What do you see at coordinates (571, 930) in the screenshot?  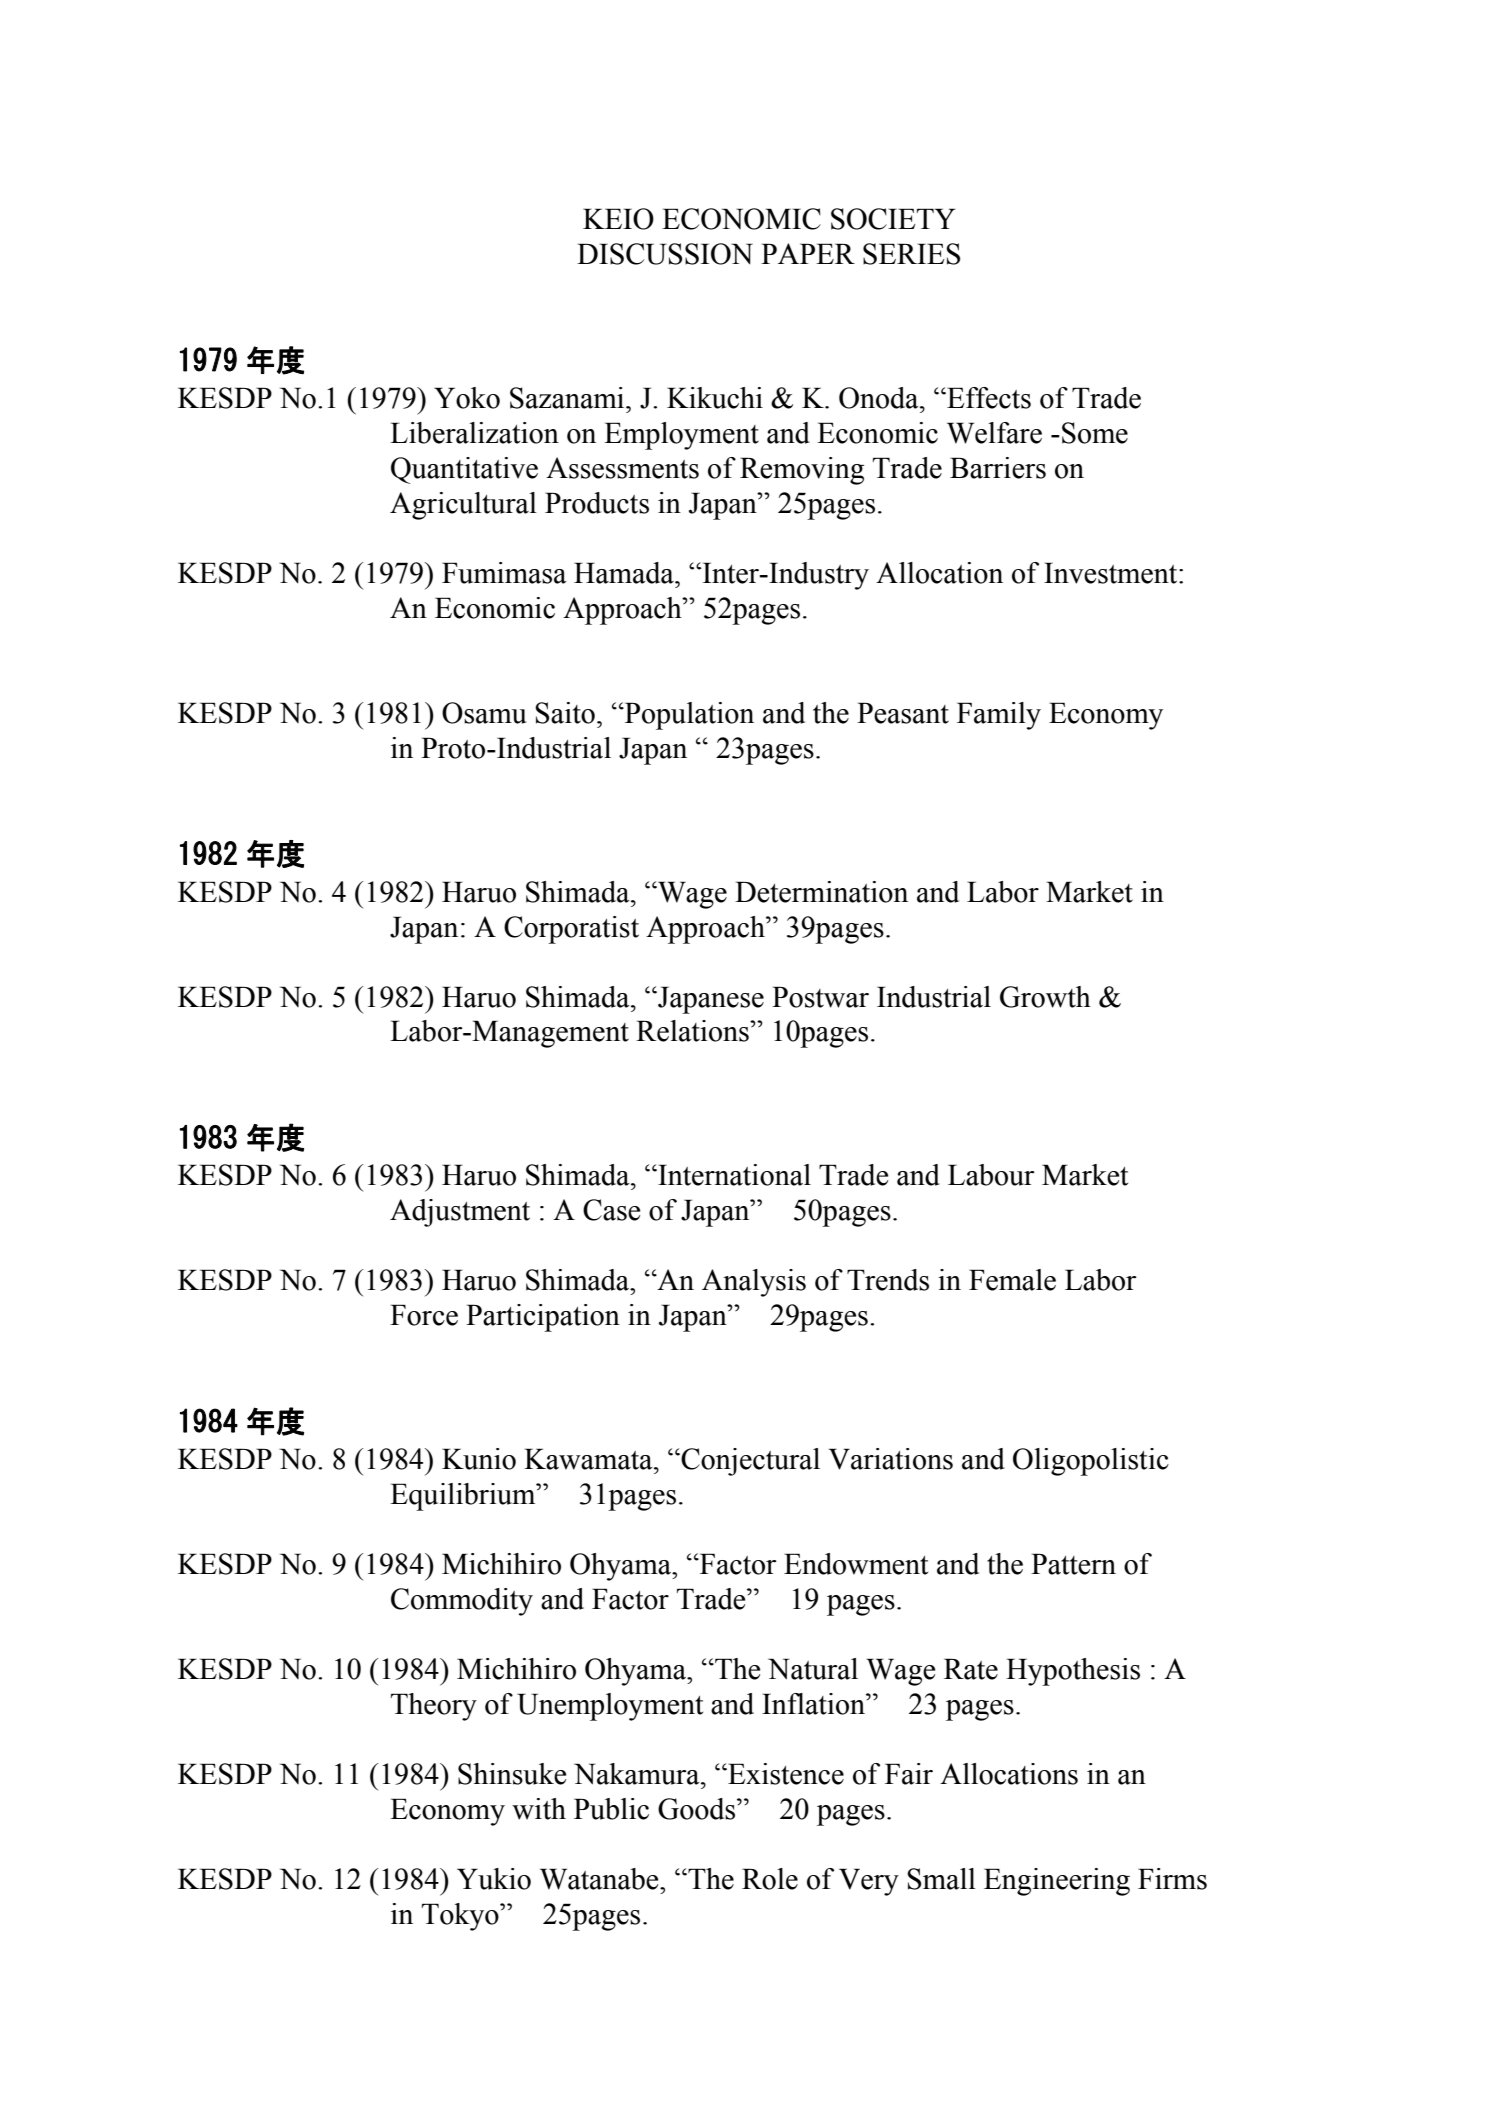 I see `Corporatist` at bounding box center [571, 930].
